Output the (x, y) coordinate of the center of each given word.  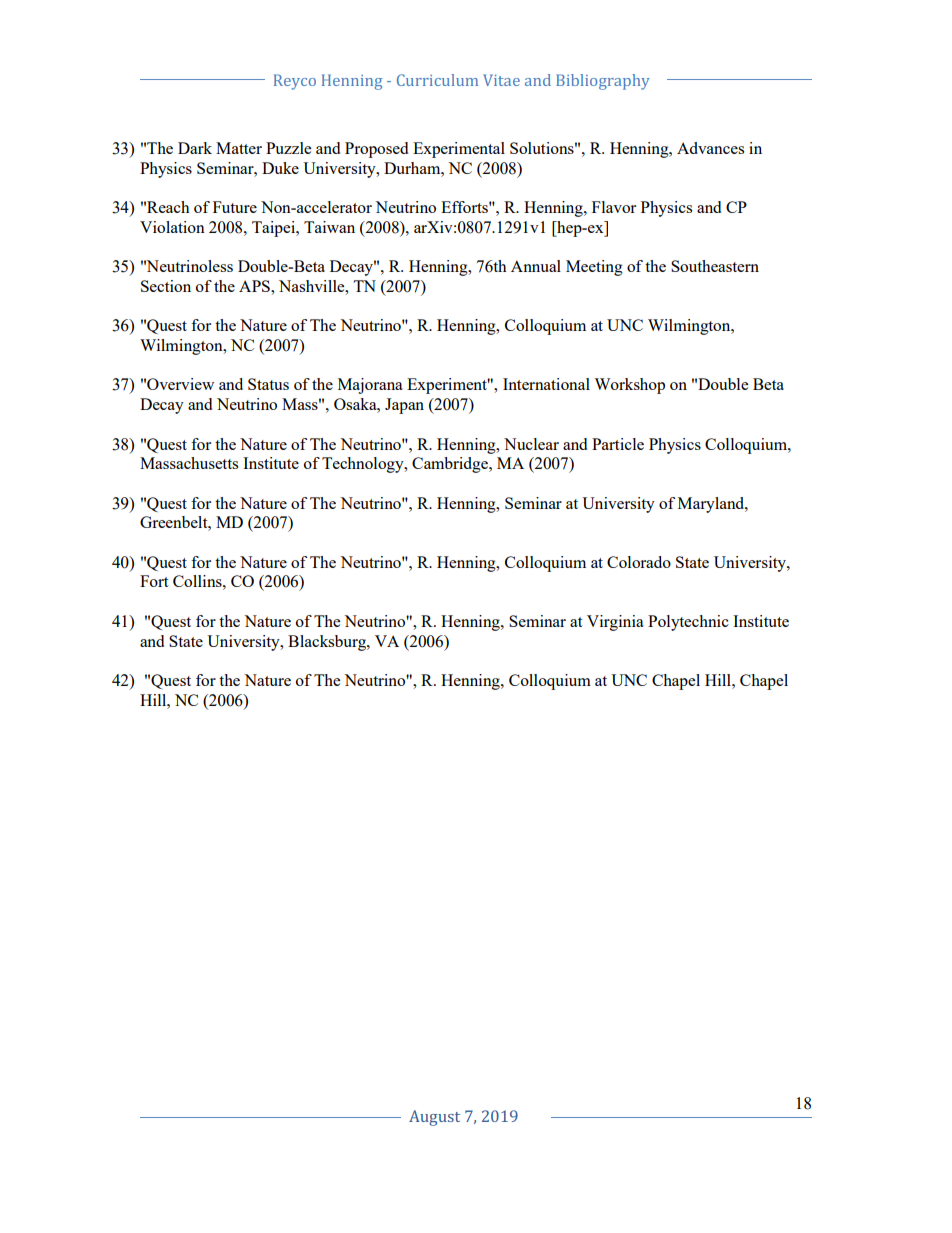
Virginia (615, 623)
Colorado (639, 562)
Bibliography (603, 82)
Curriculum (437, 80)
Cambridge (451, 465)
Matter (239, 148)
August (434, 1118)
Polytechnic (688, 623)
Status (268, 384)
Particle (618, 444)
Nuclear (531, 444)
